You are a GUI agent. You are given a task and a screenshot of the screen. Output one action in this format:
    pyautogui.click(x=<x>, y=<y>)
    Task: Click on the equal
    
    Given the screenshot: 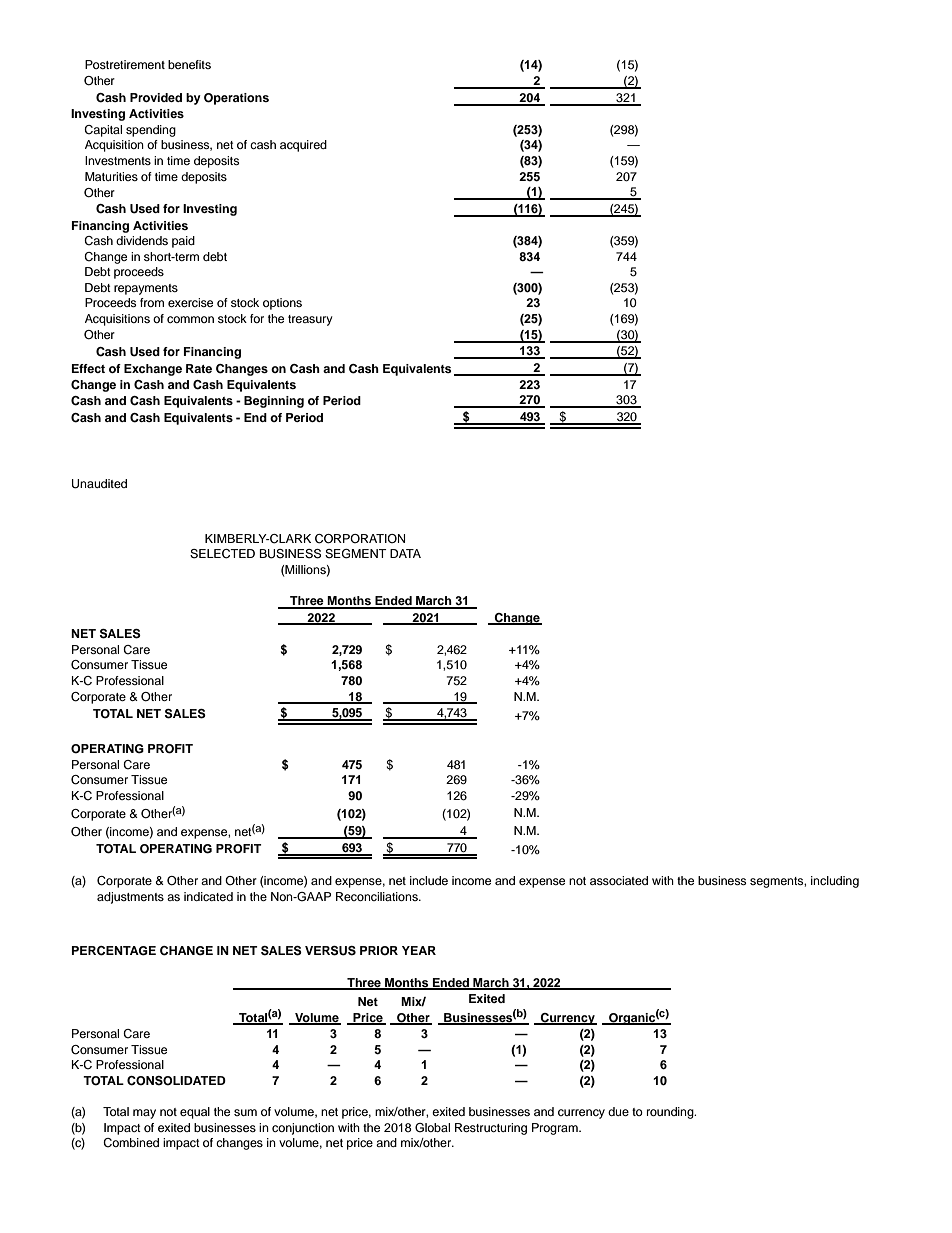 What is the action you would take?
    pyautogui.click(x=195, y=1113)
